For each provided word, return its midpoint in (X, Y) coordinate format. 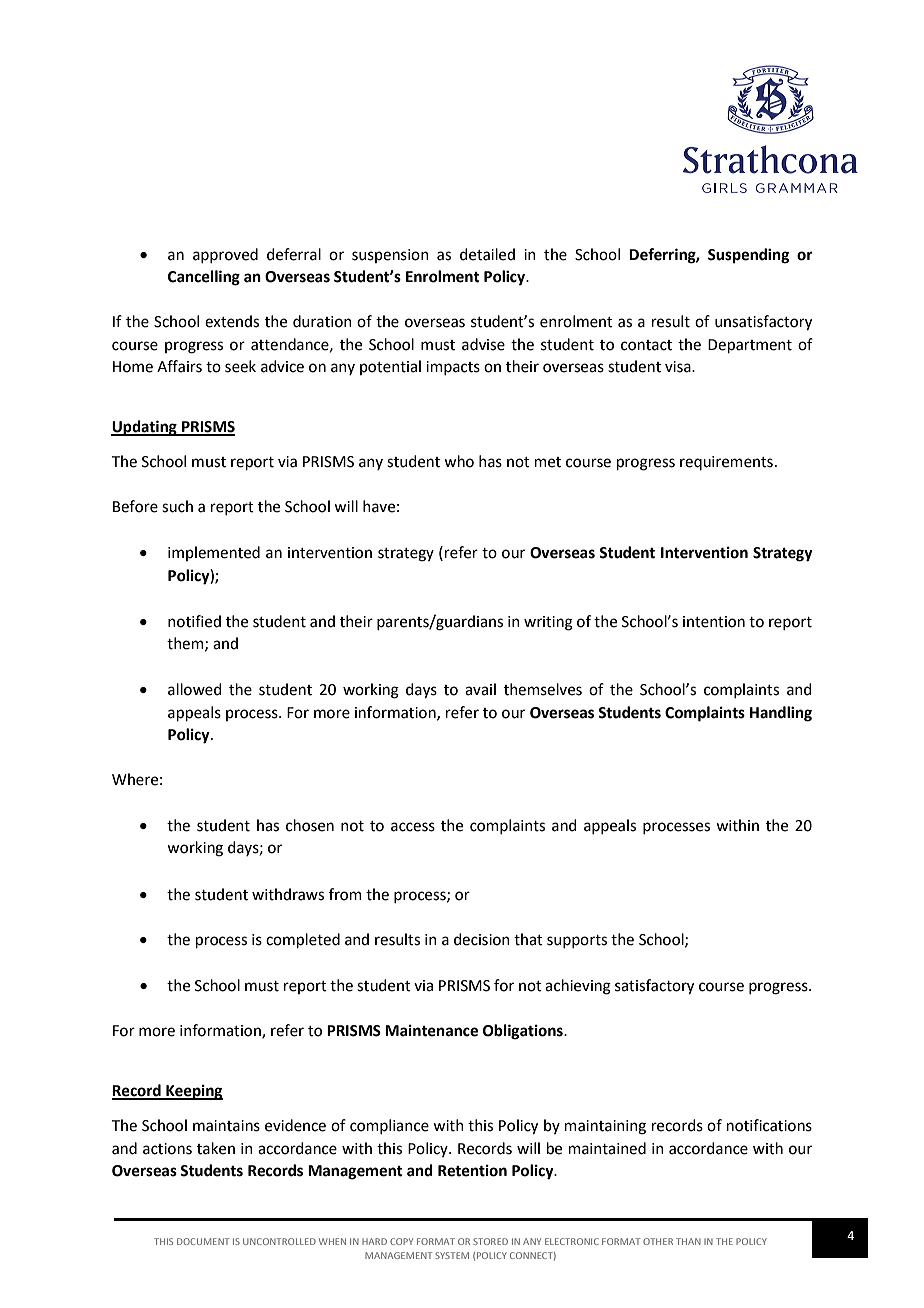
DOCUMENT (203, 1241)
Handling (781, 714)
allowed (195, 689)
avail (480, 689)
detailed (487, 254)
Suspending (749, 256)
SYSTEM (452, 1255)
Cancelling (204, 278)
